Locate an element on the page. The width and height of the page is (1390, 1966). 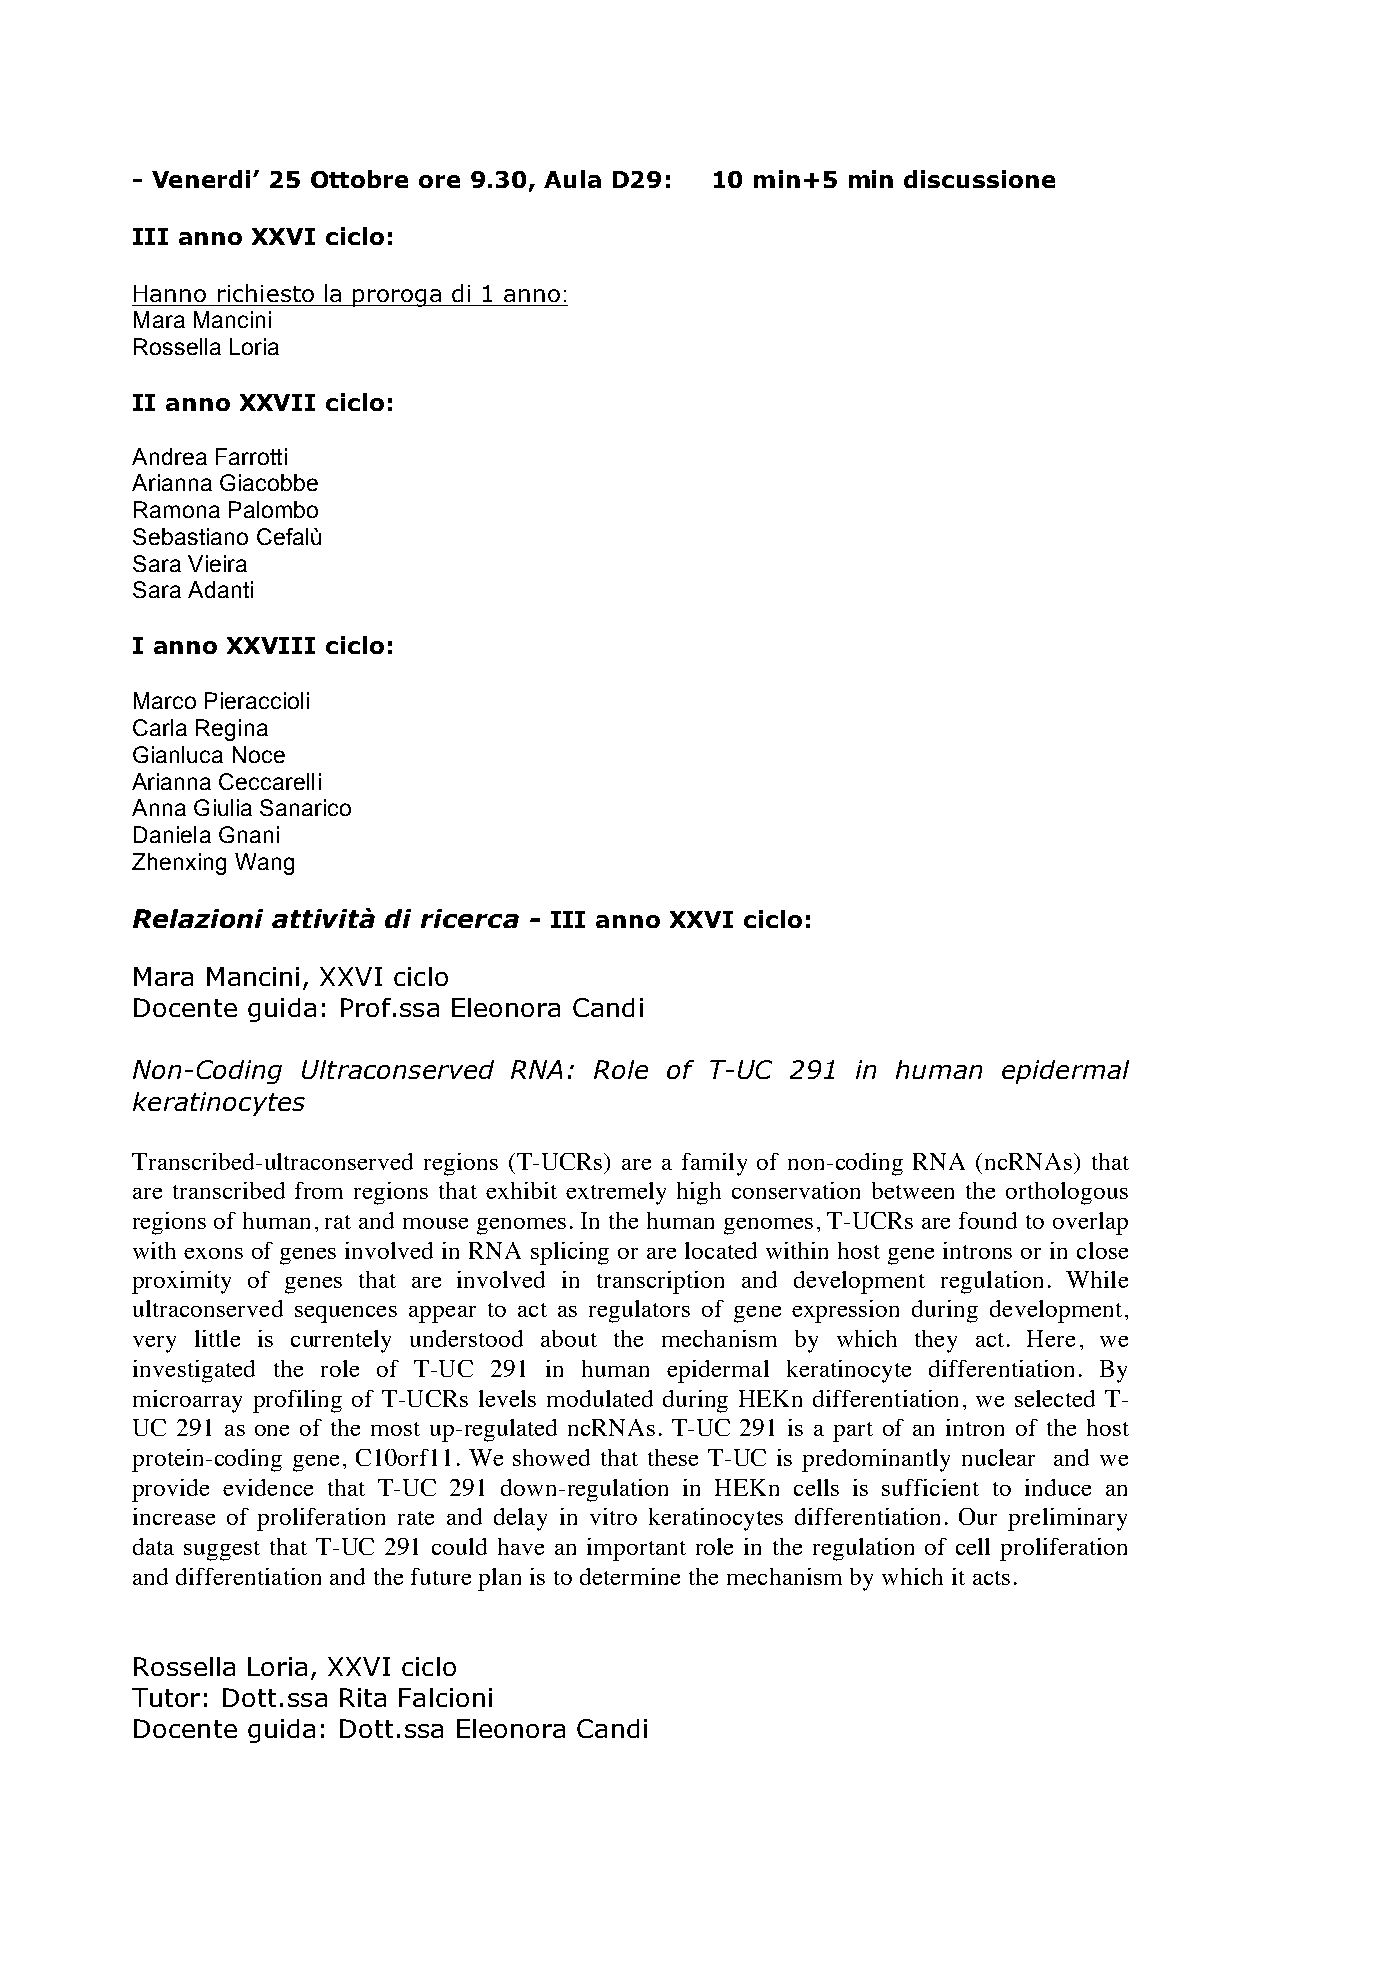
determine is located at coordinates (630, 1576).
